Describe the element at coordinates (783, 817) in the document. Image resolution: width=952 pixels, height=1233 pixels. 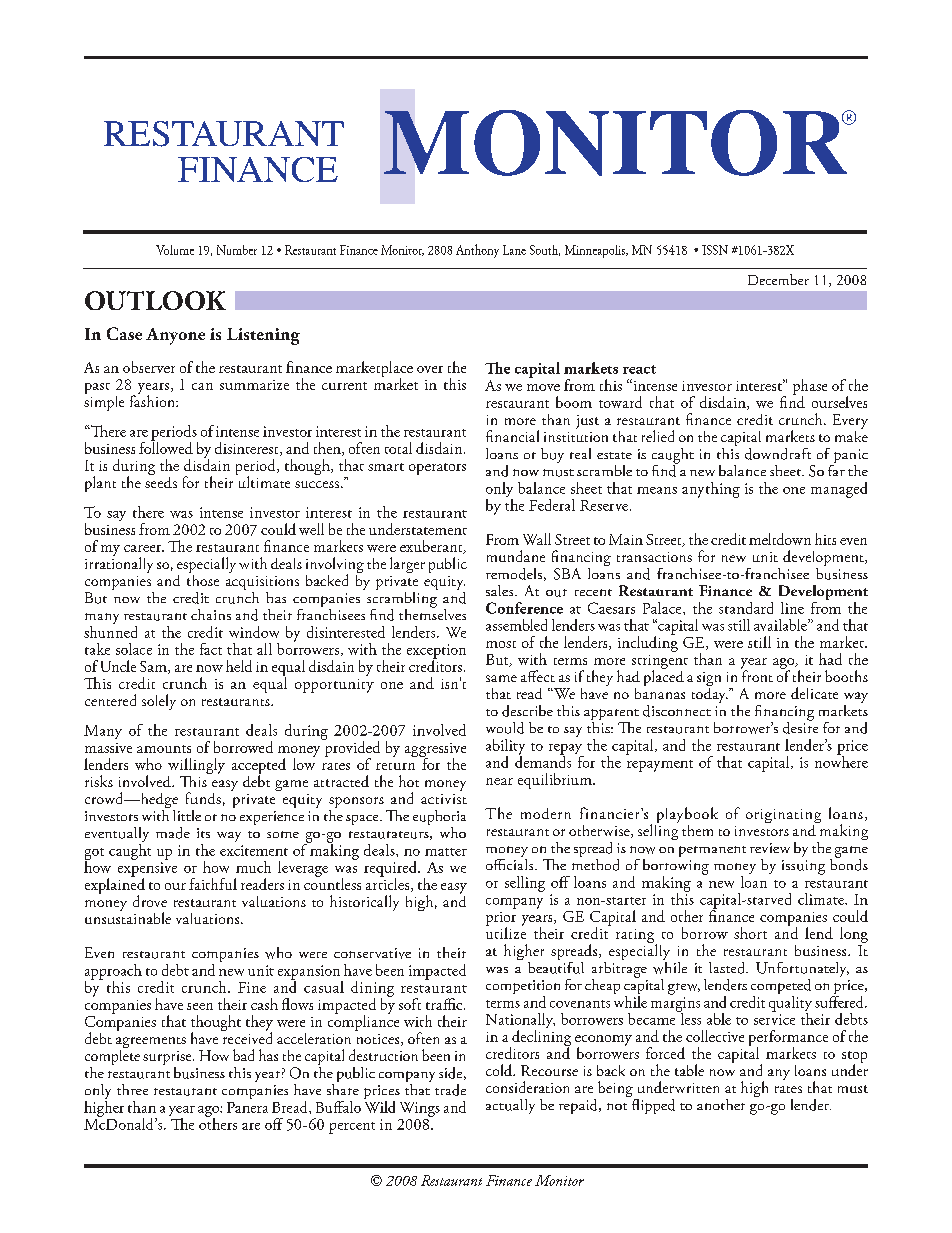
I see `originating` at that location.
